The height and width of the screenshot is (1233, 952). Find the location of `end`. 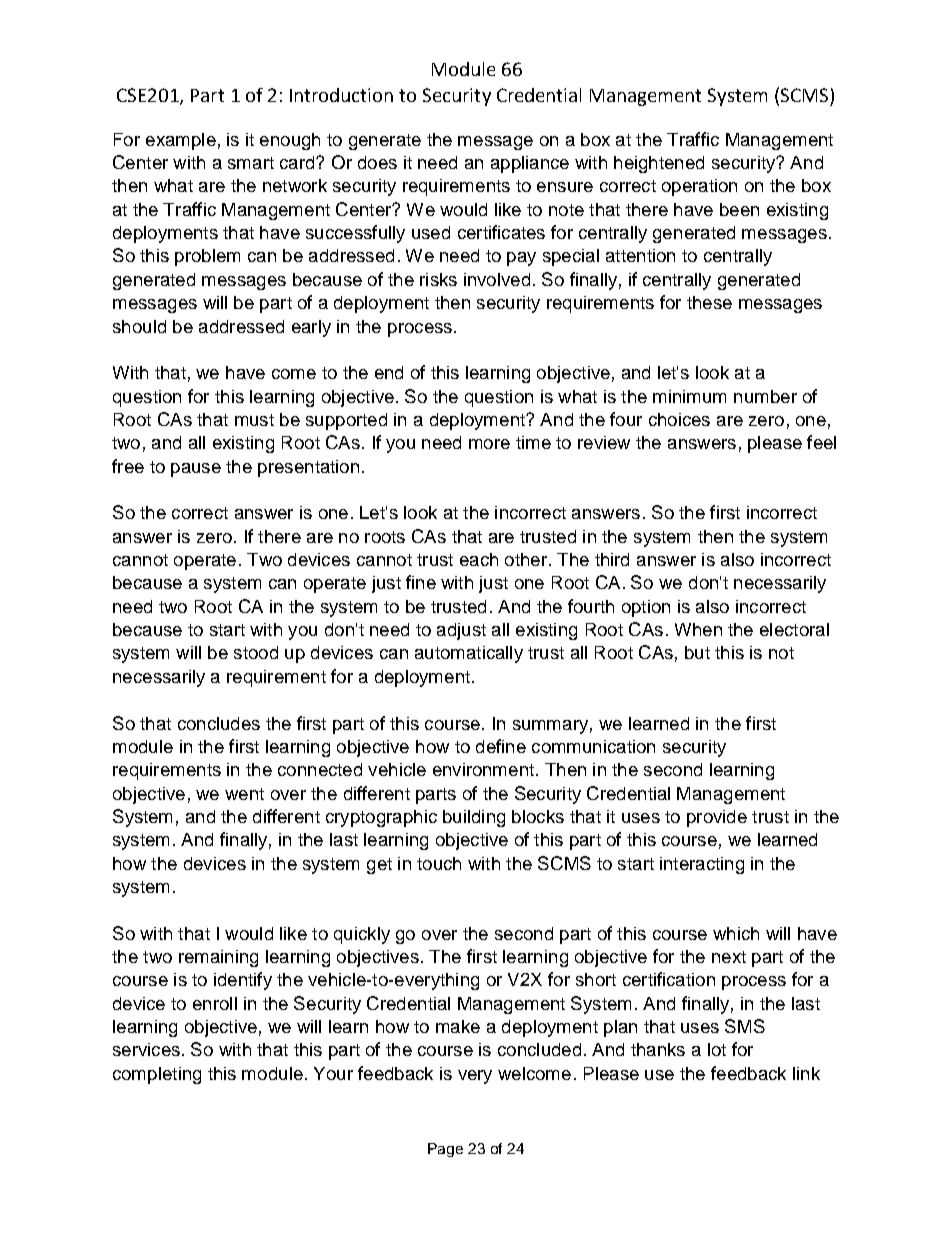

end is located at coordinates (389, 372).
